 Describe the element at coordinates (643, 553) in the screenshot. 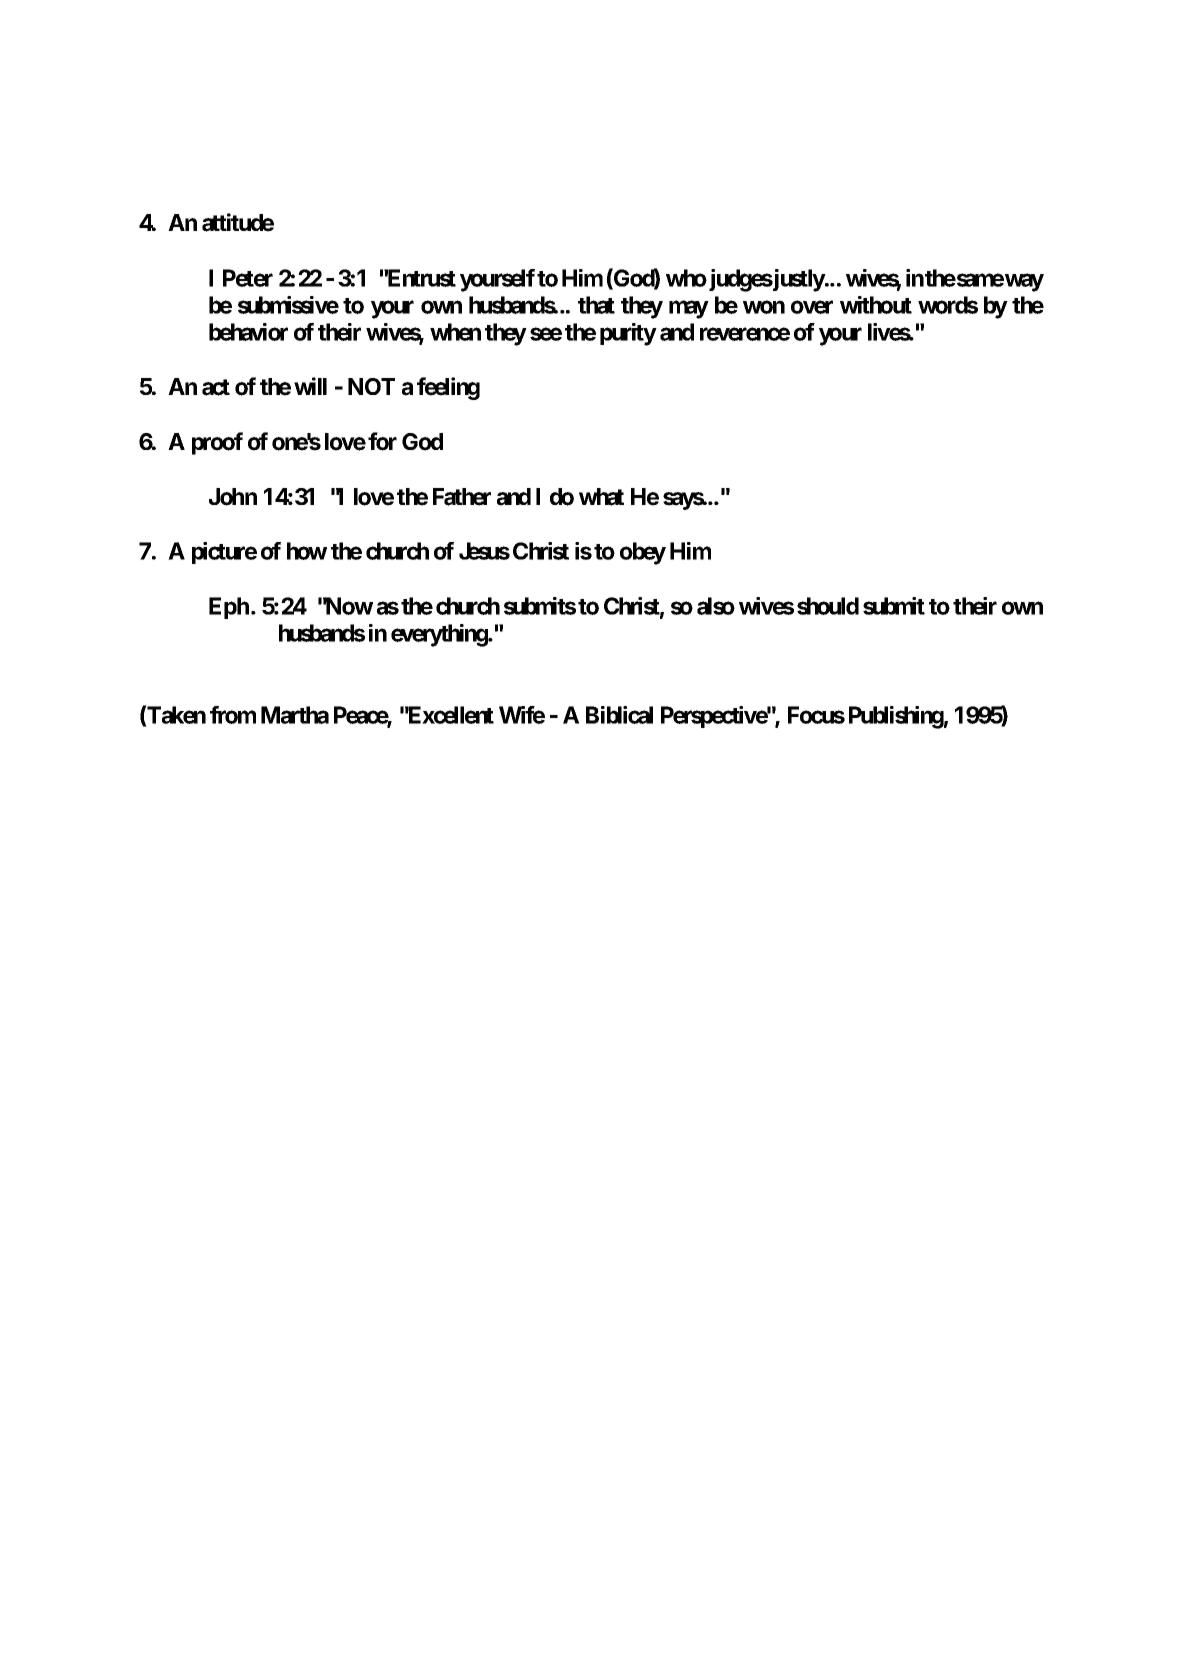

I see `obey` at that location.
